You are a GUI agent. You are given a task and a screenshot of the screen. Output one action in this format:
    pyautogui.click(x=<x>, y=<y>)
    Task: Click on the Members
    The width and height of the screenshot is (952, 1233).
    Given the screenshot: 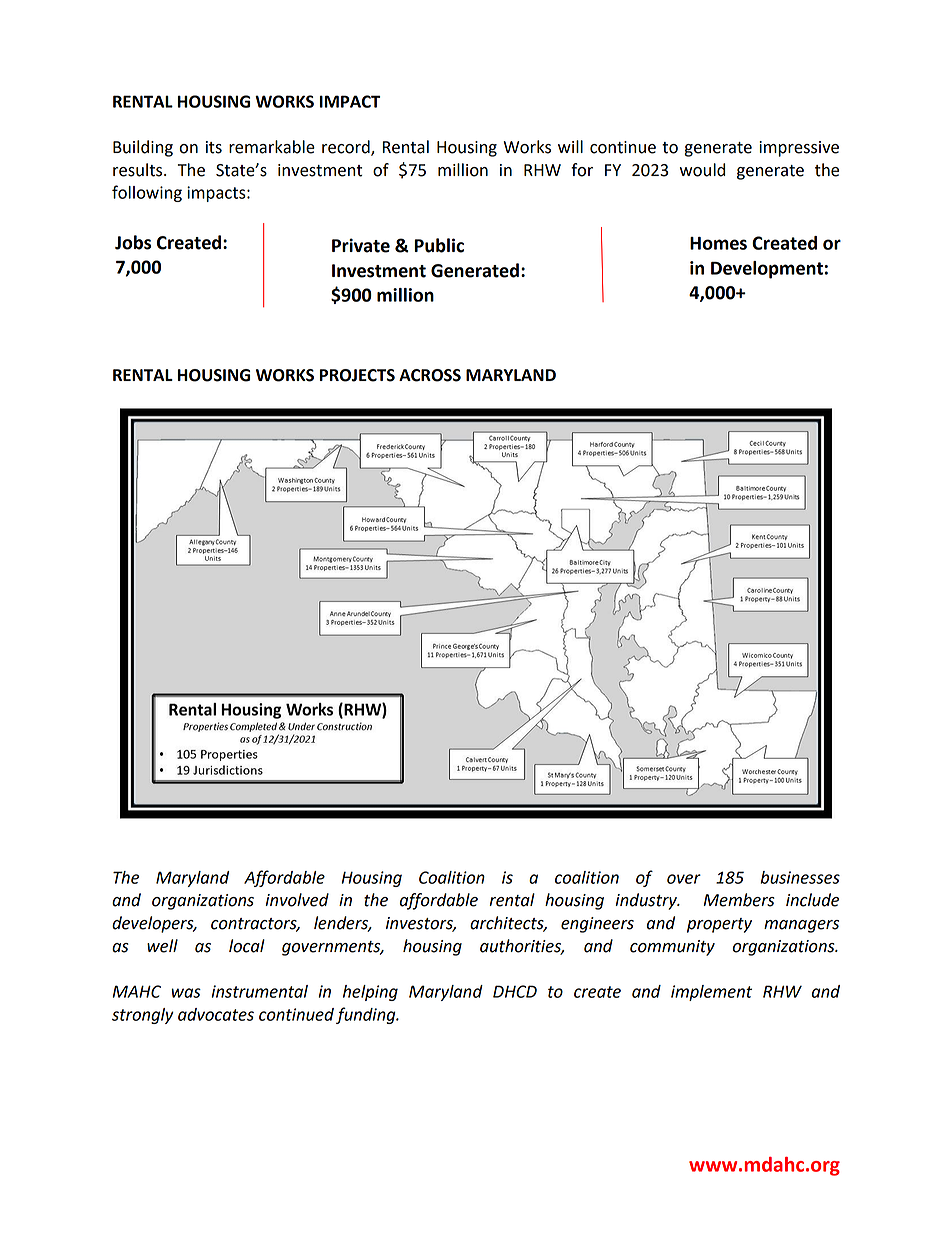 What is the action you would take?
    pyautogui.click(x=739, y=900)
